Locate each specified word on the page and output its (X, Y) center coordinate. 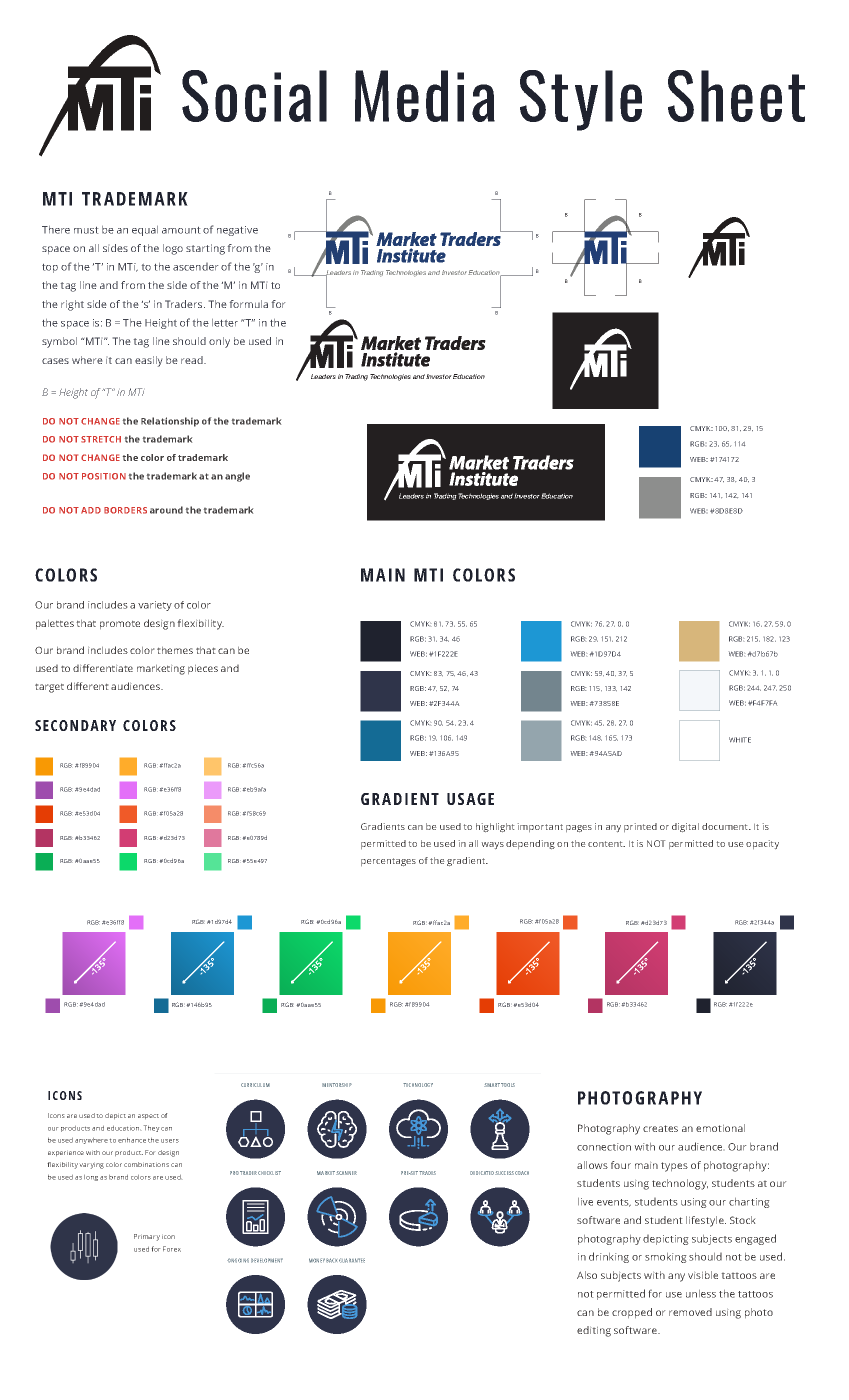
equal (145, 231)
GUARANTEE (352, 1260)
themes (175, 650)
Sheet (736, 96)
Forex (172, 1249)
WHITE (740, 740)
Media (425, 96)
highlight (495, 827)
